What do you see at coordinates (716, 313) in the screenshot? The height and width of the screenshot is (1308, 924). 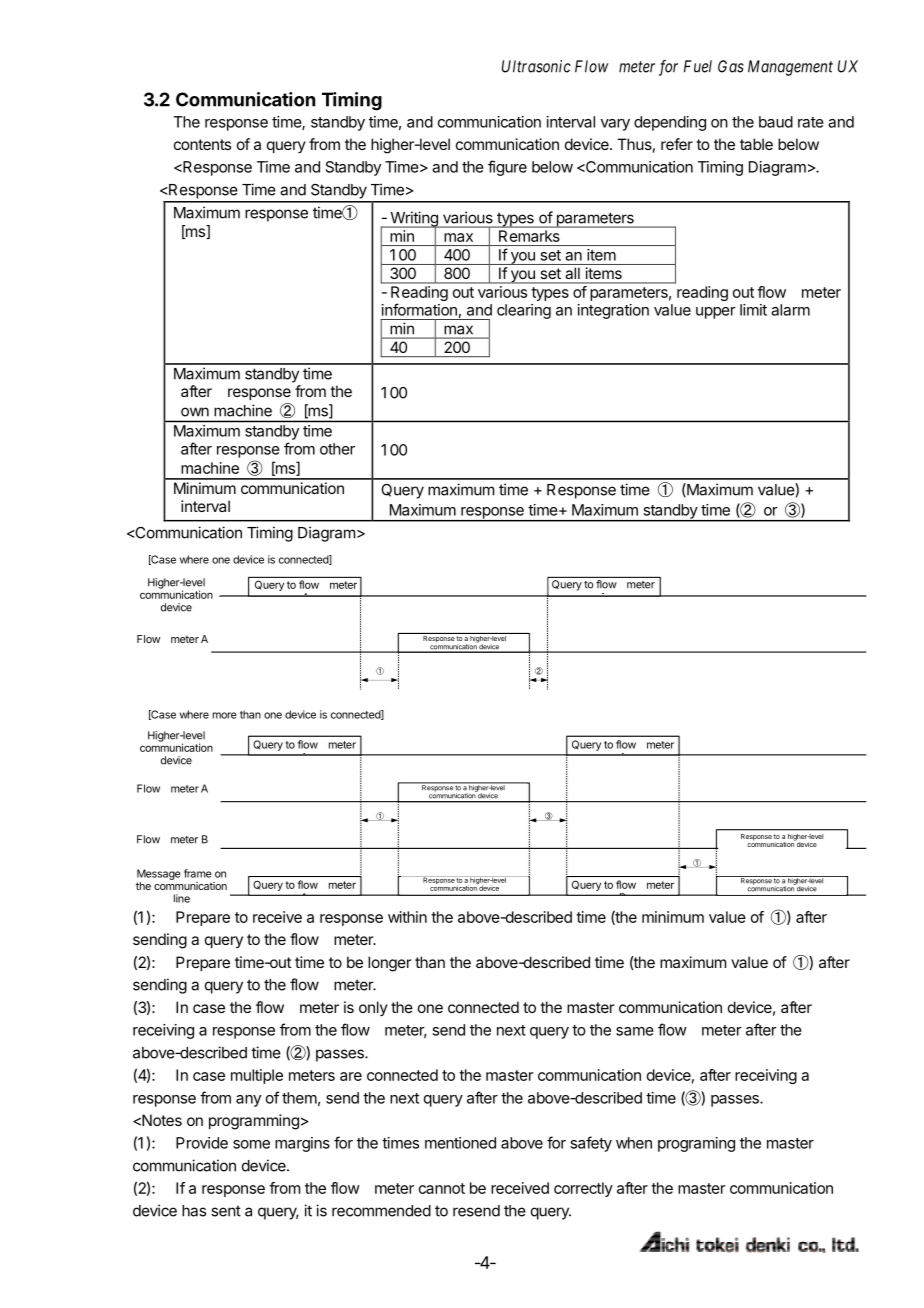 I see `upper` at bounding box center [716, 313].
